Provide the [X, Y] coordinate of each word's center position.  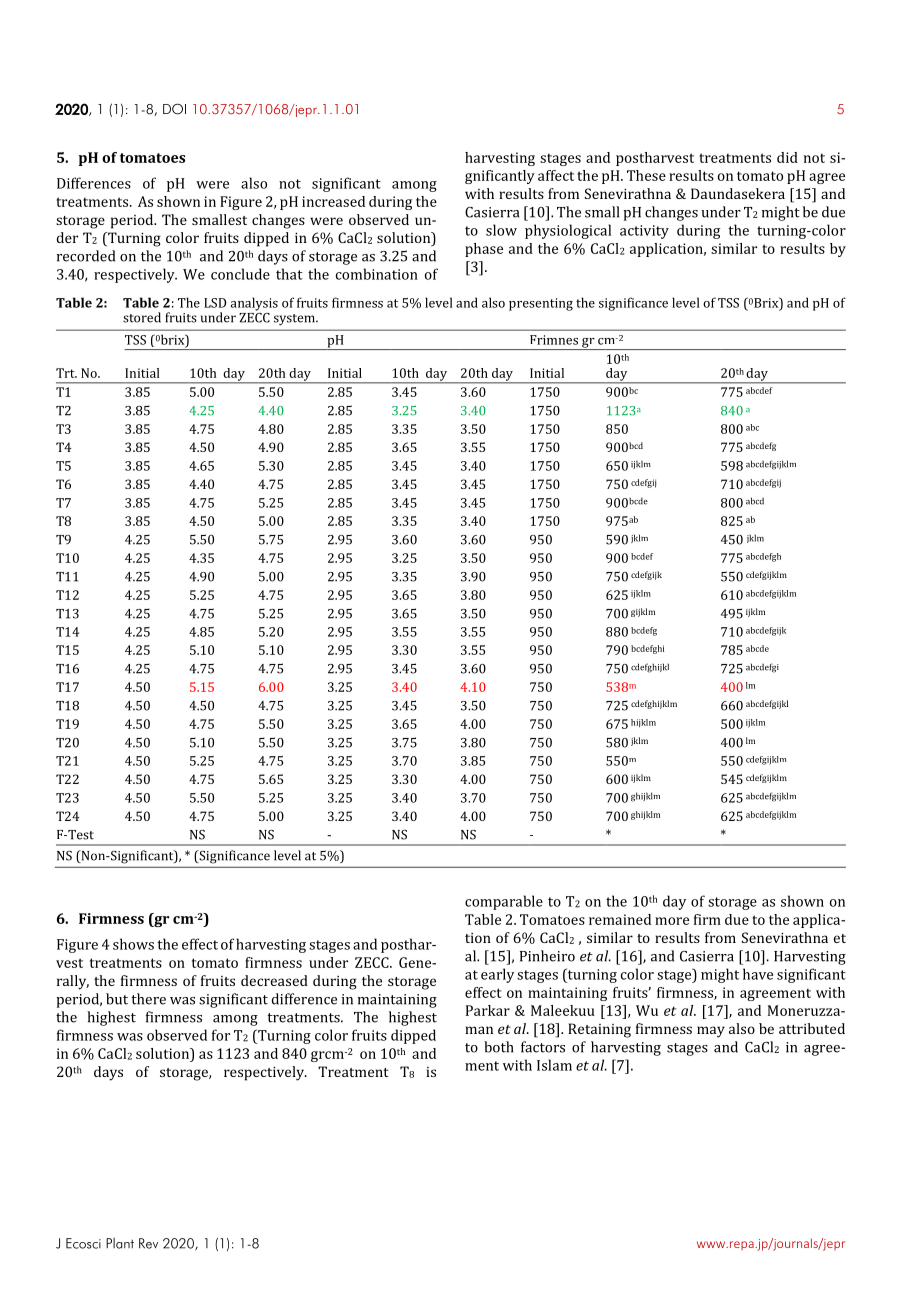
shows [133, 944]
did [787, 157]
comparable [504, 902]
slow [501, 230]
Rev [148, 1243]
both [499, 1047]
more [672, 921]
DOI [174, 109]
